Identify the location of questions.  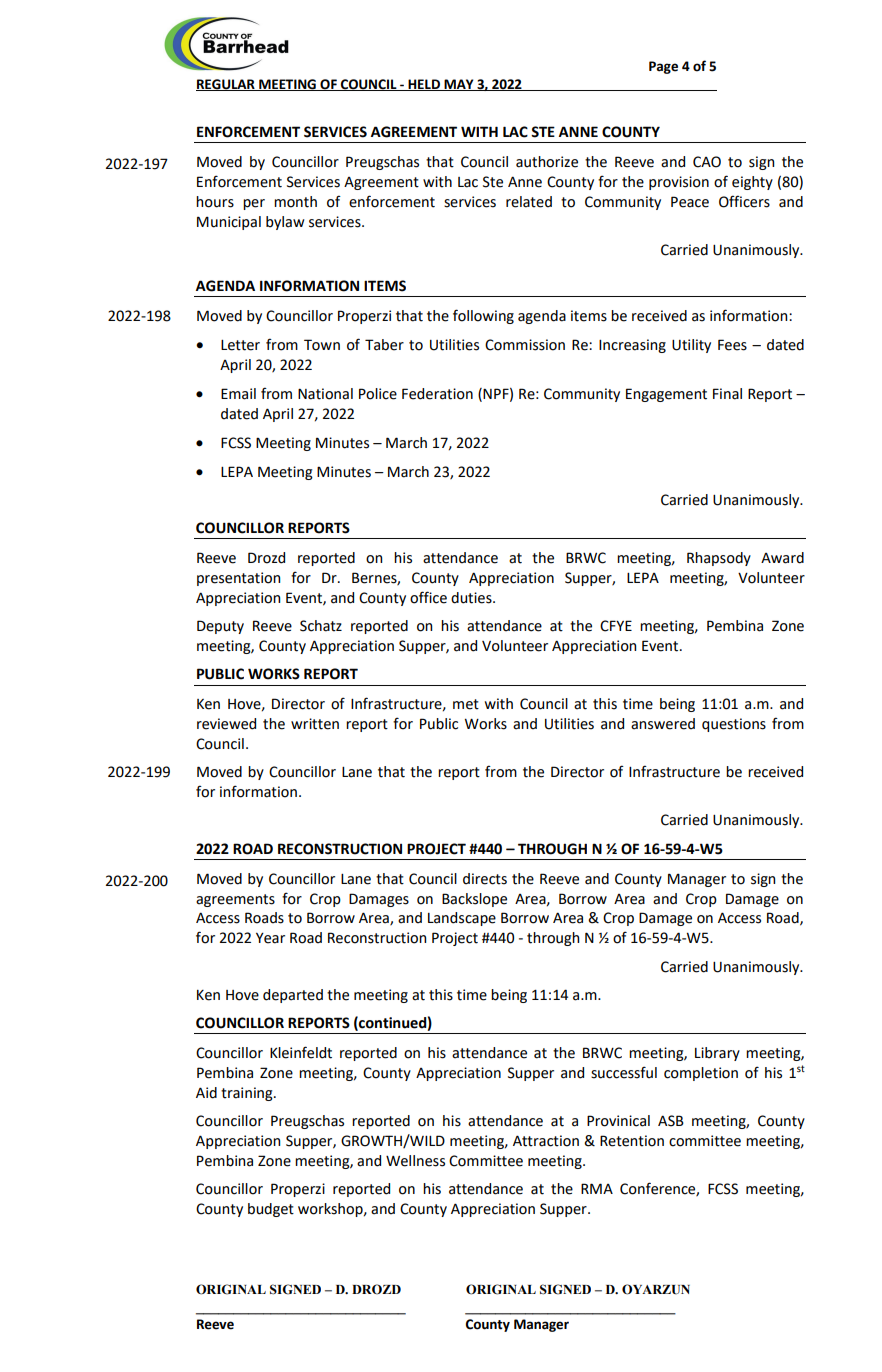
(734, 725).
